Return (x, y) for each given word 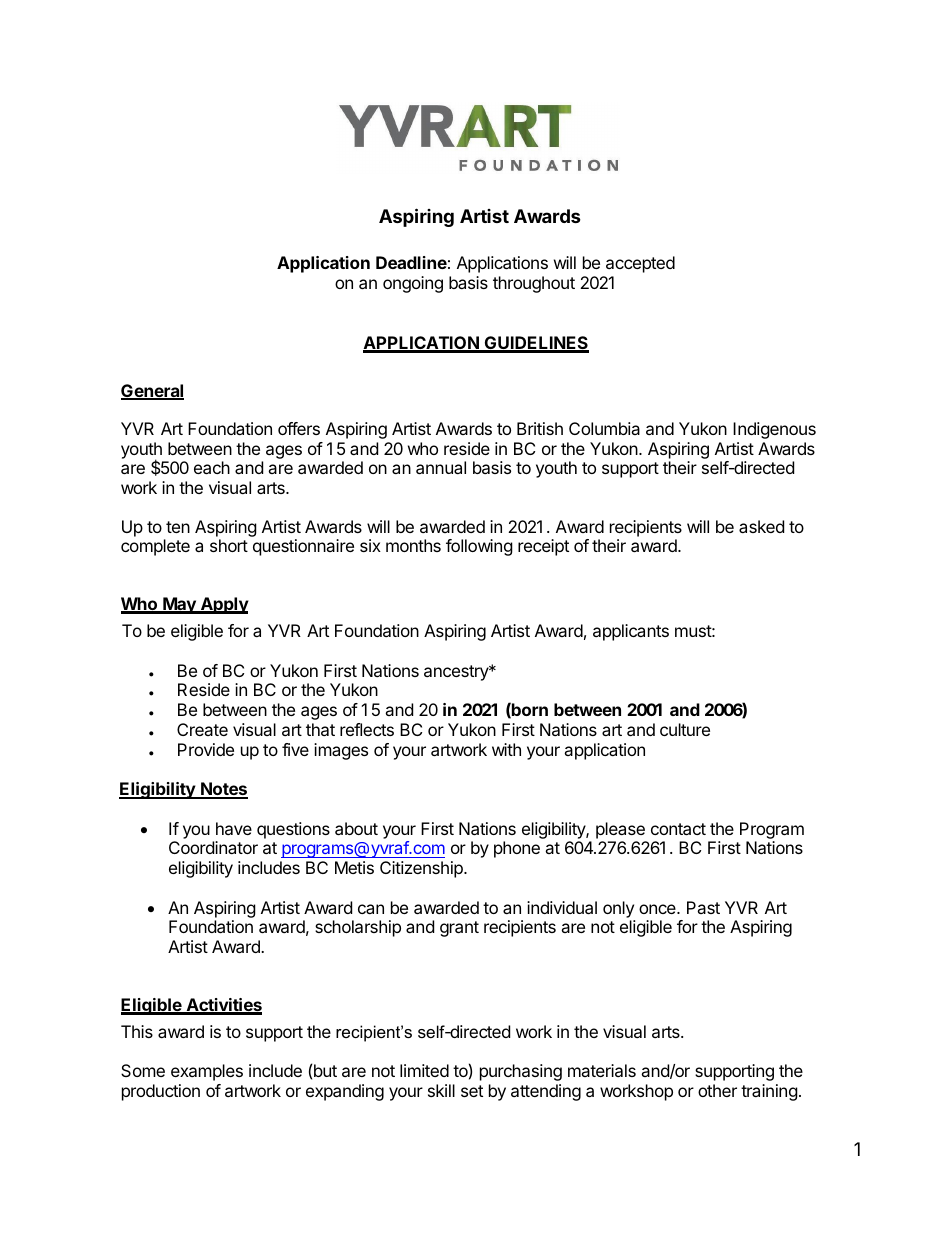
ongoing (413, 284)
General (152, 392)
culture (685, 729)
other (717, 1090)
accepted (640, 264)
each (212, 467)
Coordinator (213, 847)
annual (441, 467)
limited (424, 1070)
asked (761, 526)
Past (703, 907)
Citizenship (422, 869)
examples (207, 1072)
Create (202, 729)
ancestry (457, 673)
